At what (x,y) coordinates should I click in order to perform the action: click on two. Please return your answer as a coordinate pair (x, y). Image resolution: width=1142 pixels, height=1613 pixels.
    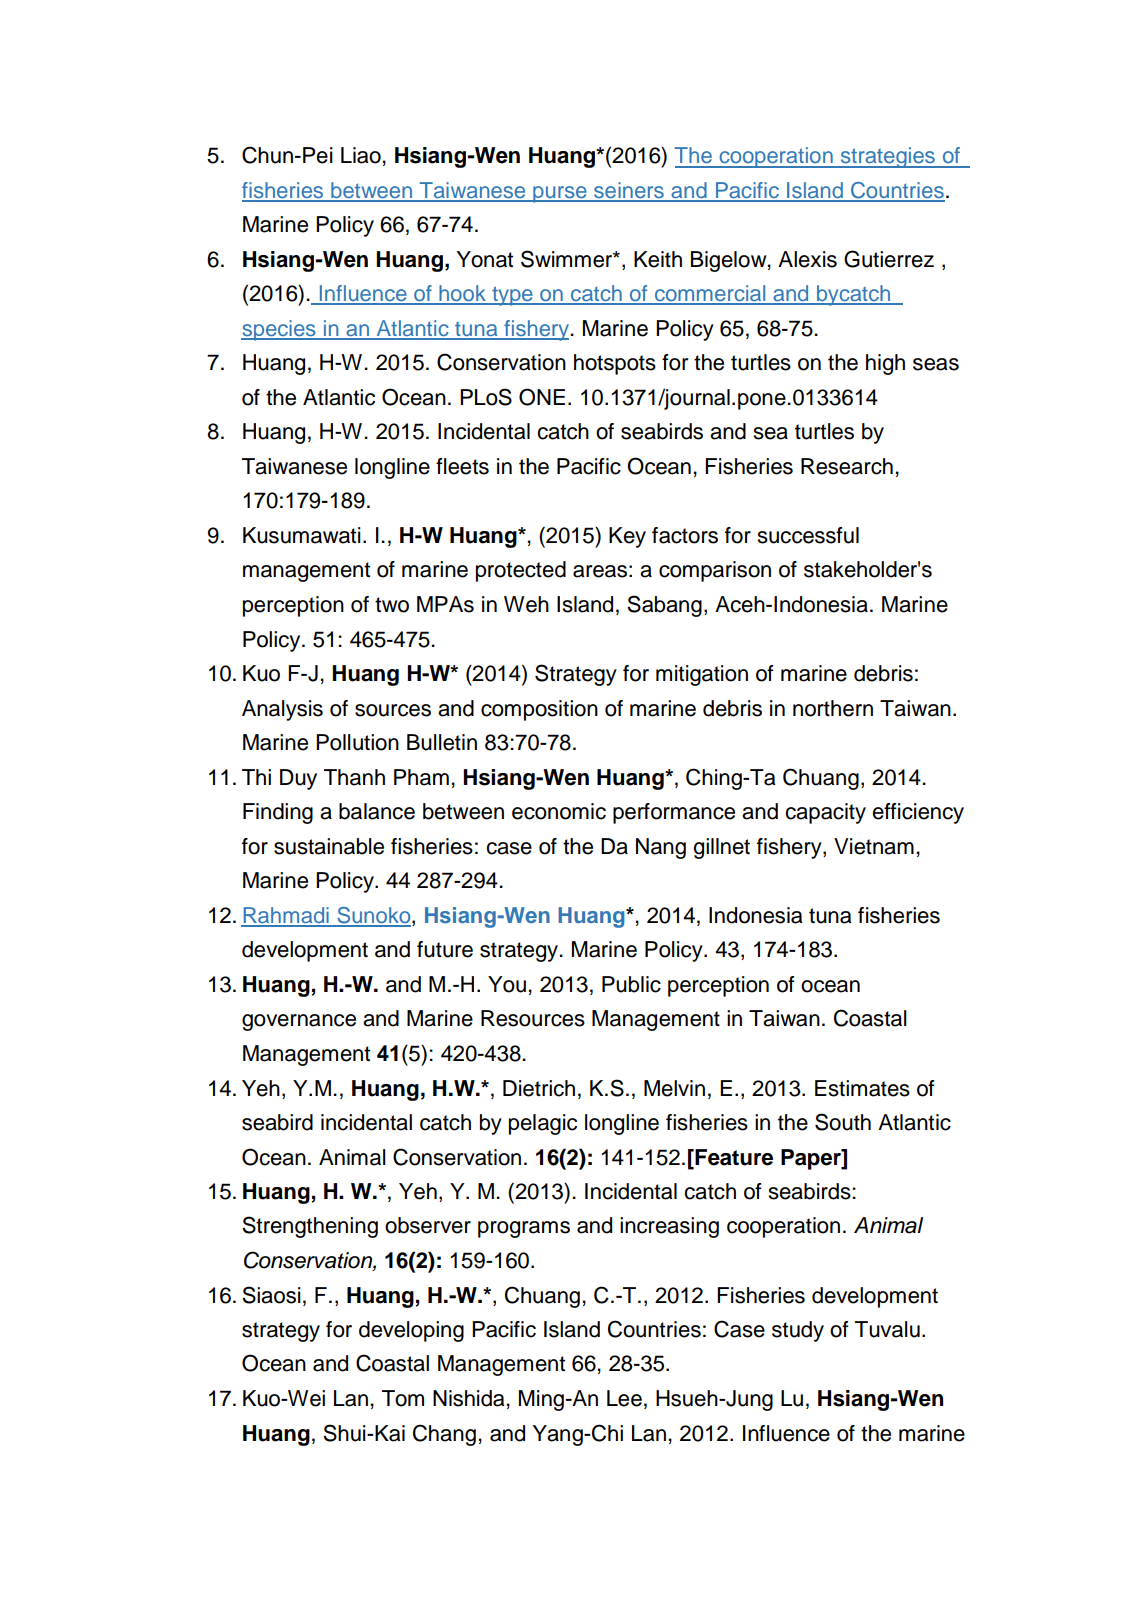
    Looking at the image, I should click on (392, 605).
